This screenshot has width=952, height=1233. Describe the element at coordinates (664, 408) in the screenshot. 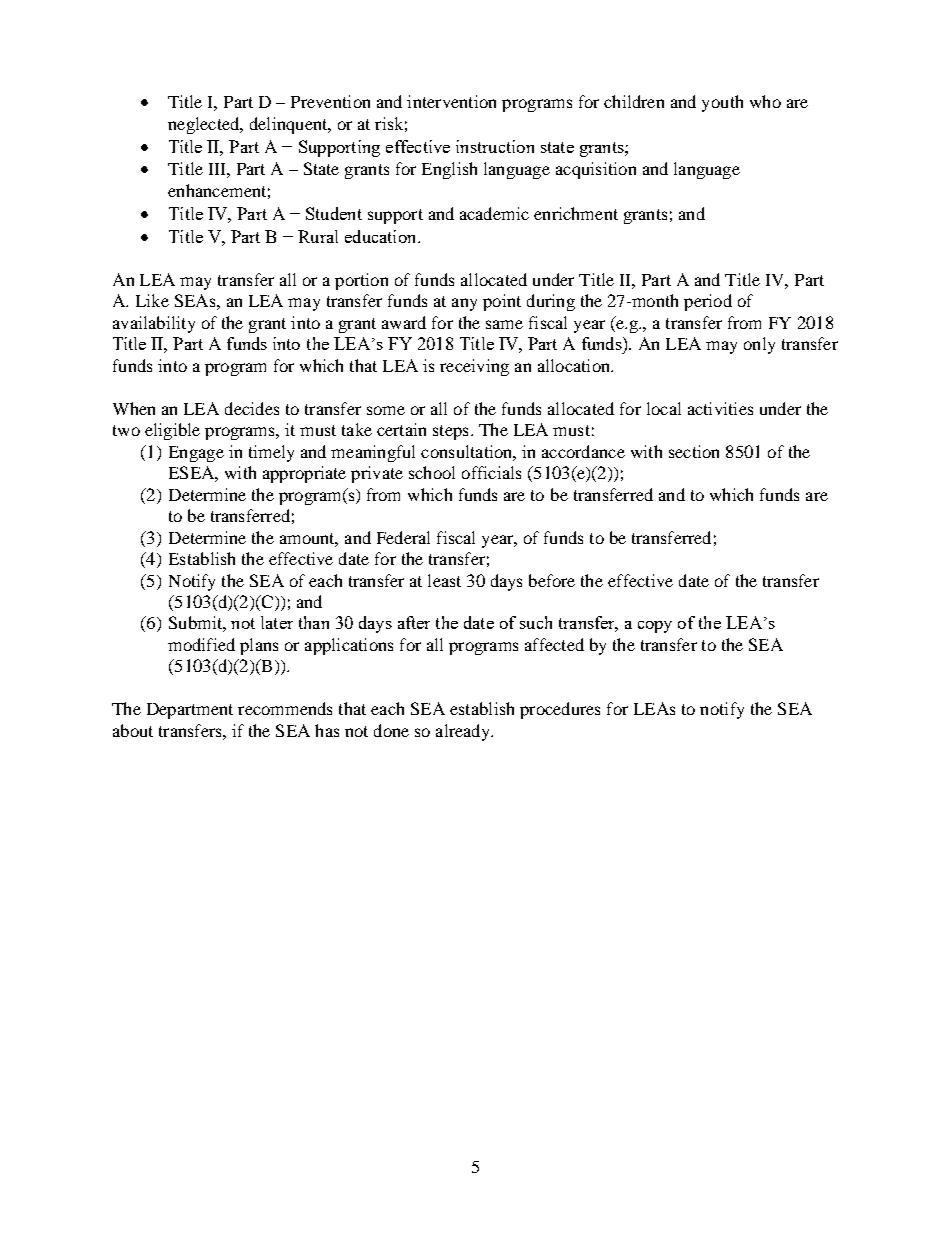

I see `local` at that location.
